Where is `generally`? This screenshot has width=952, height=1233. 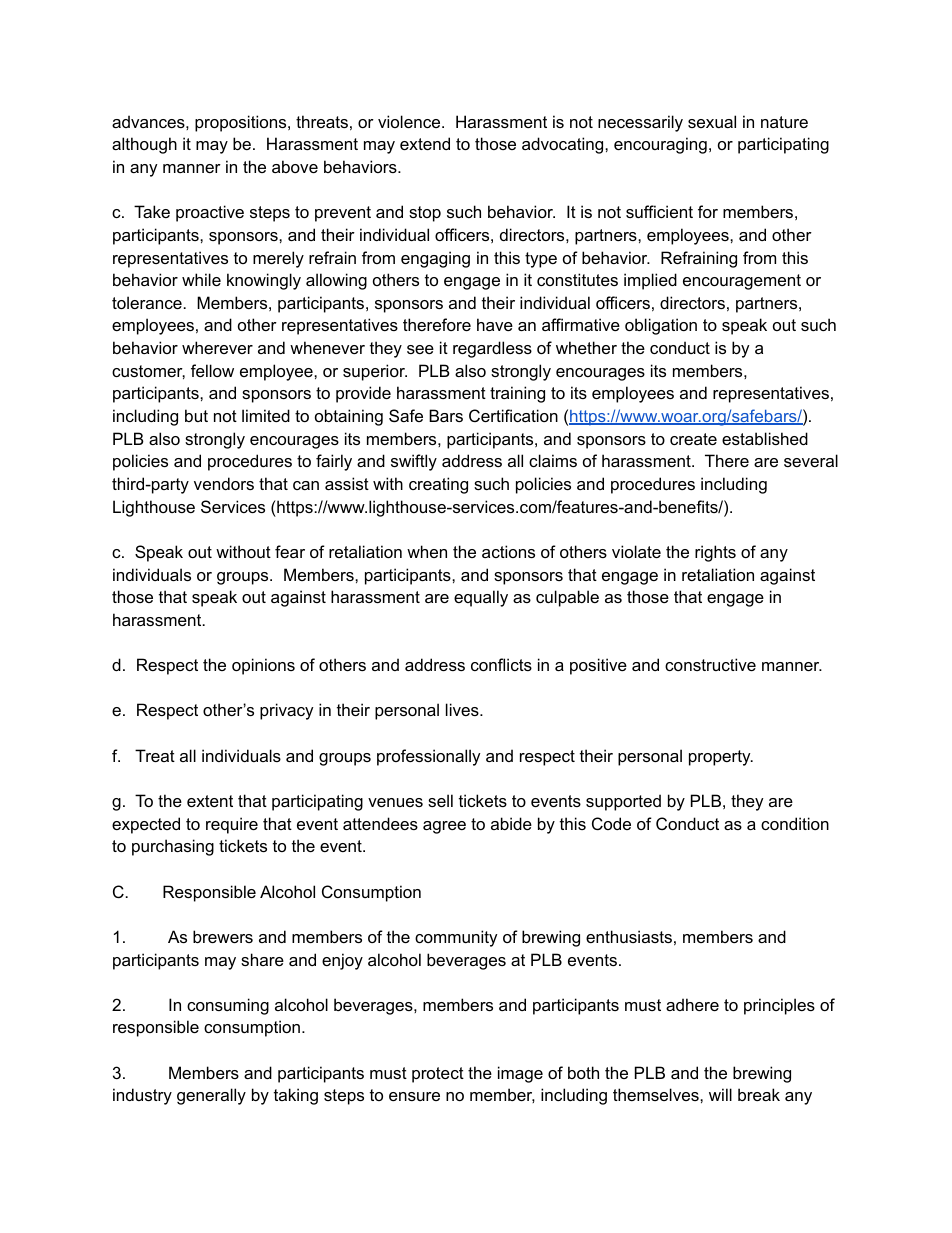
generally is located at coordinates (211, 1096).
